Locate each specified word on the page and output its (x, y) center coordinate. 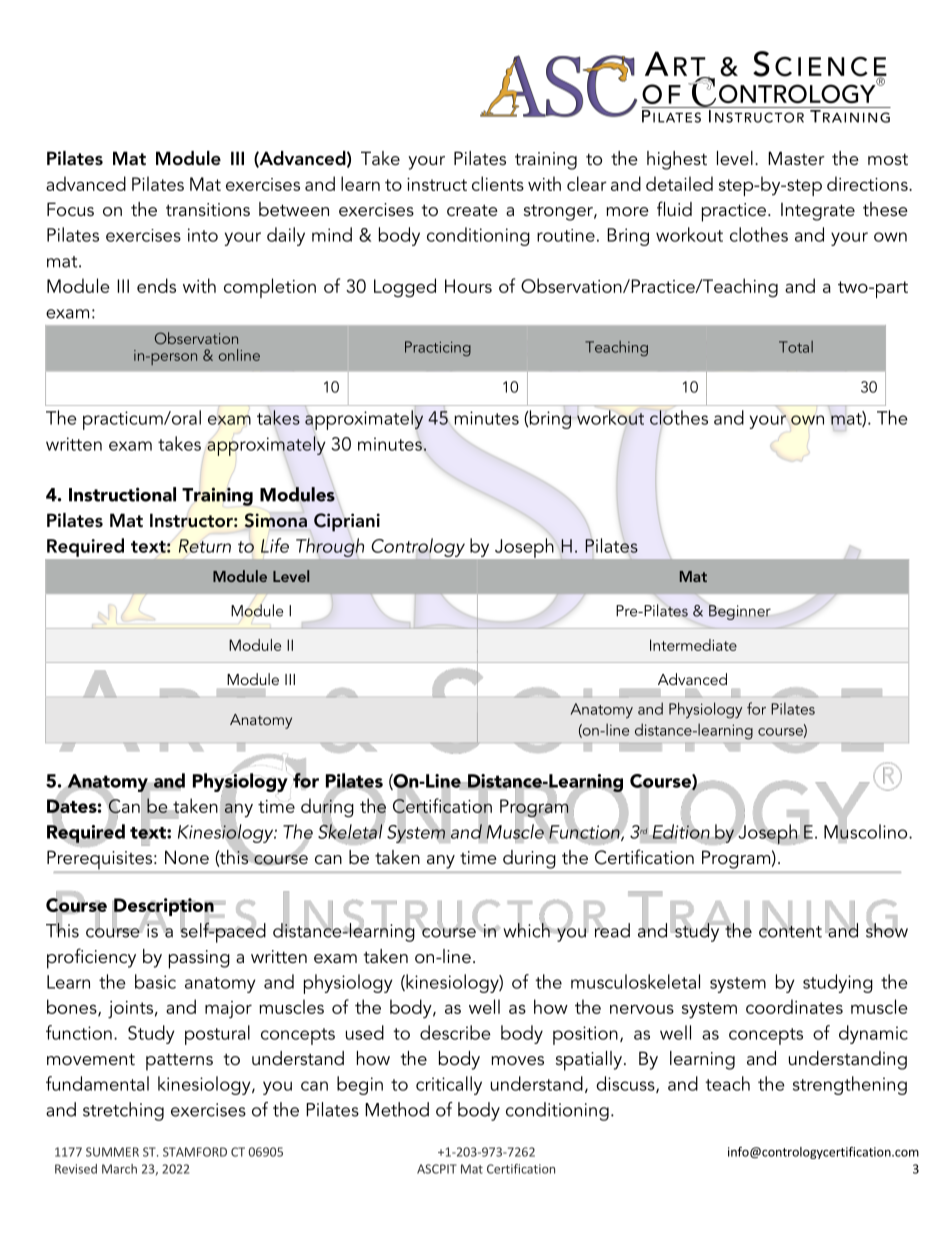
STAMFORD (195, 1152)
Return (205, 546)
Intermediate (693, 645)
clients (498, 183)
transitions (208, 210)
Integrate (818, 212)
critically (449, 1085)
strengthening (850, 1085)
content (790, 931)
